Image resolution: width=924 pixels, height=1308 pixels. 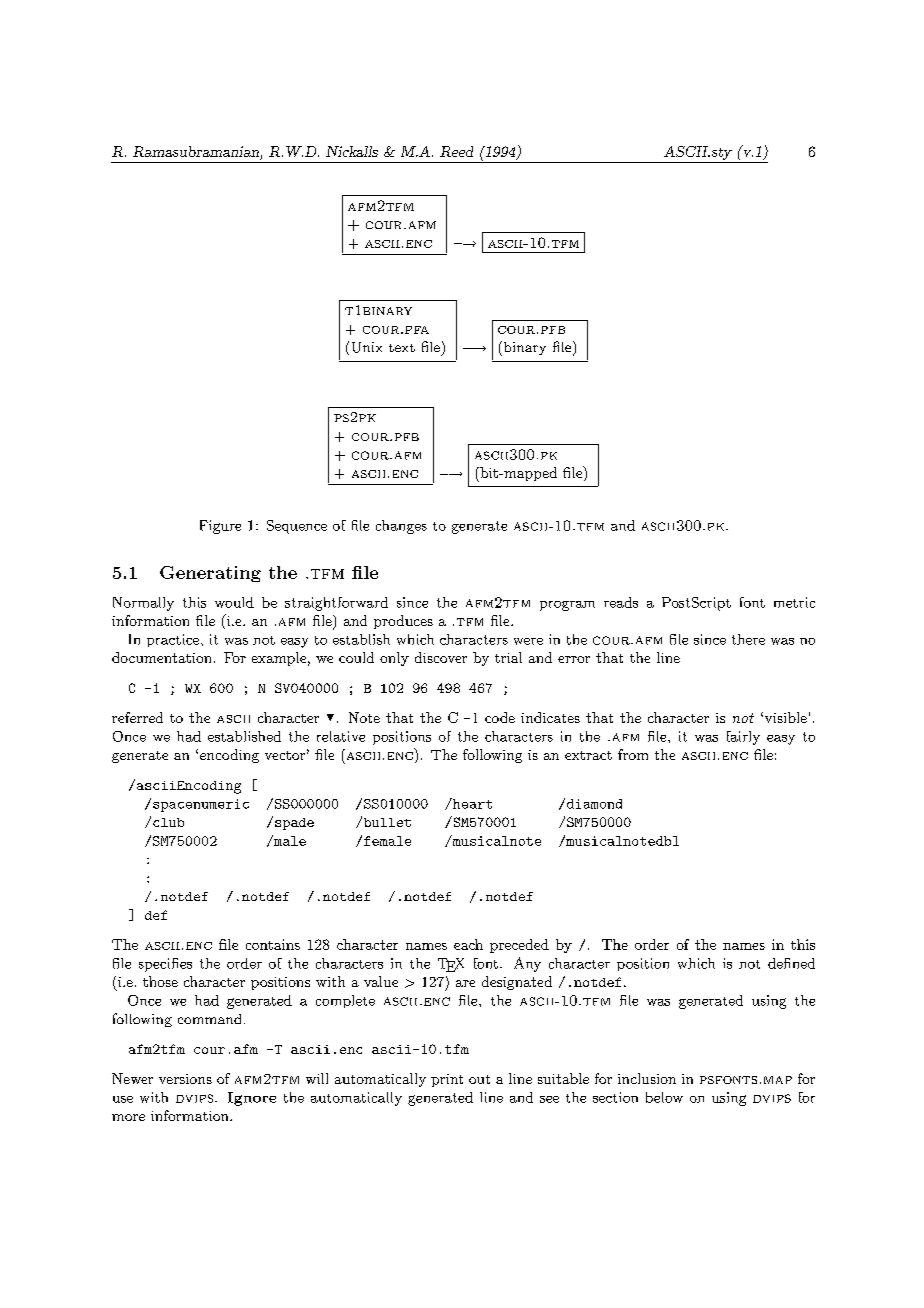 What do you see at coordinates (748, 639) in the screenshot?
I see `there` at bounding box center [748, 639].
